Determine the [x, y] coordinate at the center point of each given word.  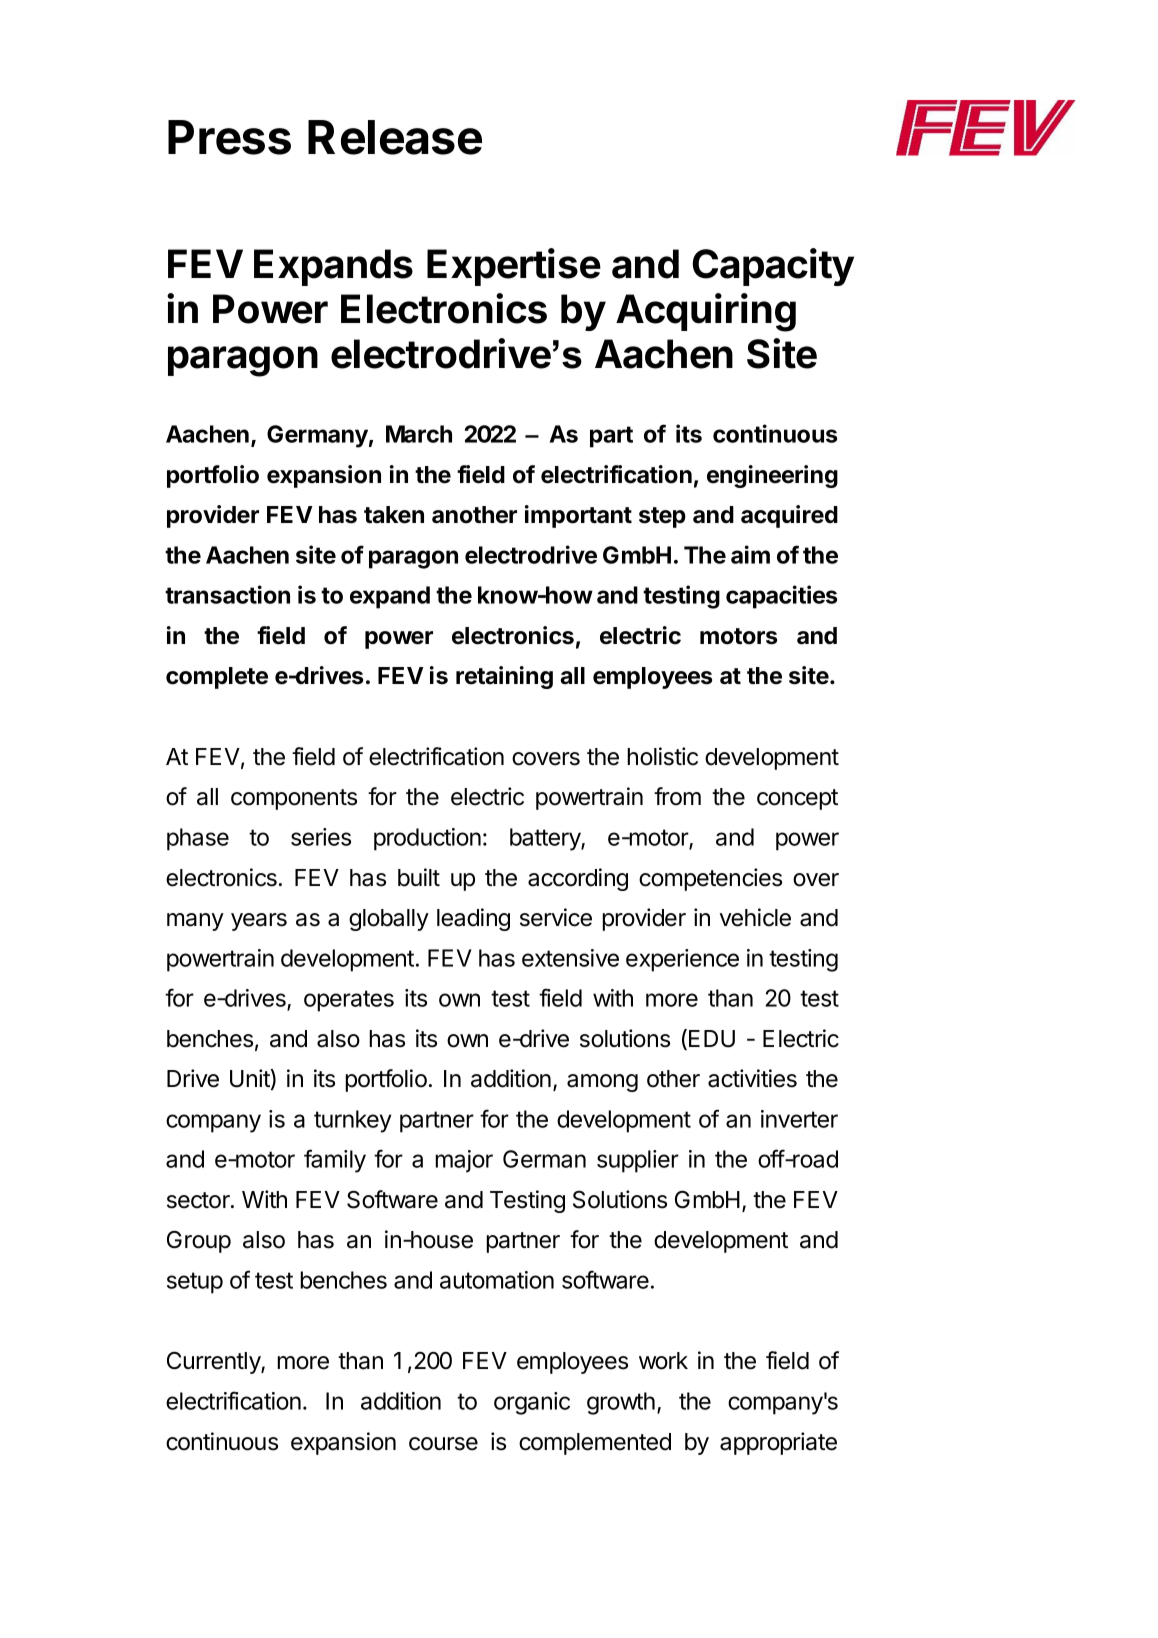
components [294, 799]
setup [195, 1283]
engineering [772, 476]
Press [229, 137]
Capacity [773, 267]
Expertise [514, 267]
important [578, 516]
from [677, 796]
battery [546, 839]
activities [752, 1078]
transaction [227, 594]
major [464, 1161]
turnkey [353, 1121]
